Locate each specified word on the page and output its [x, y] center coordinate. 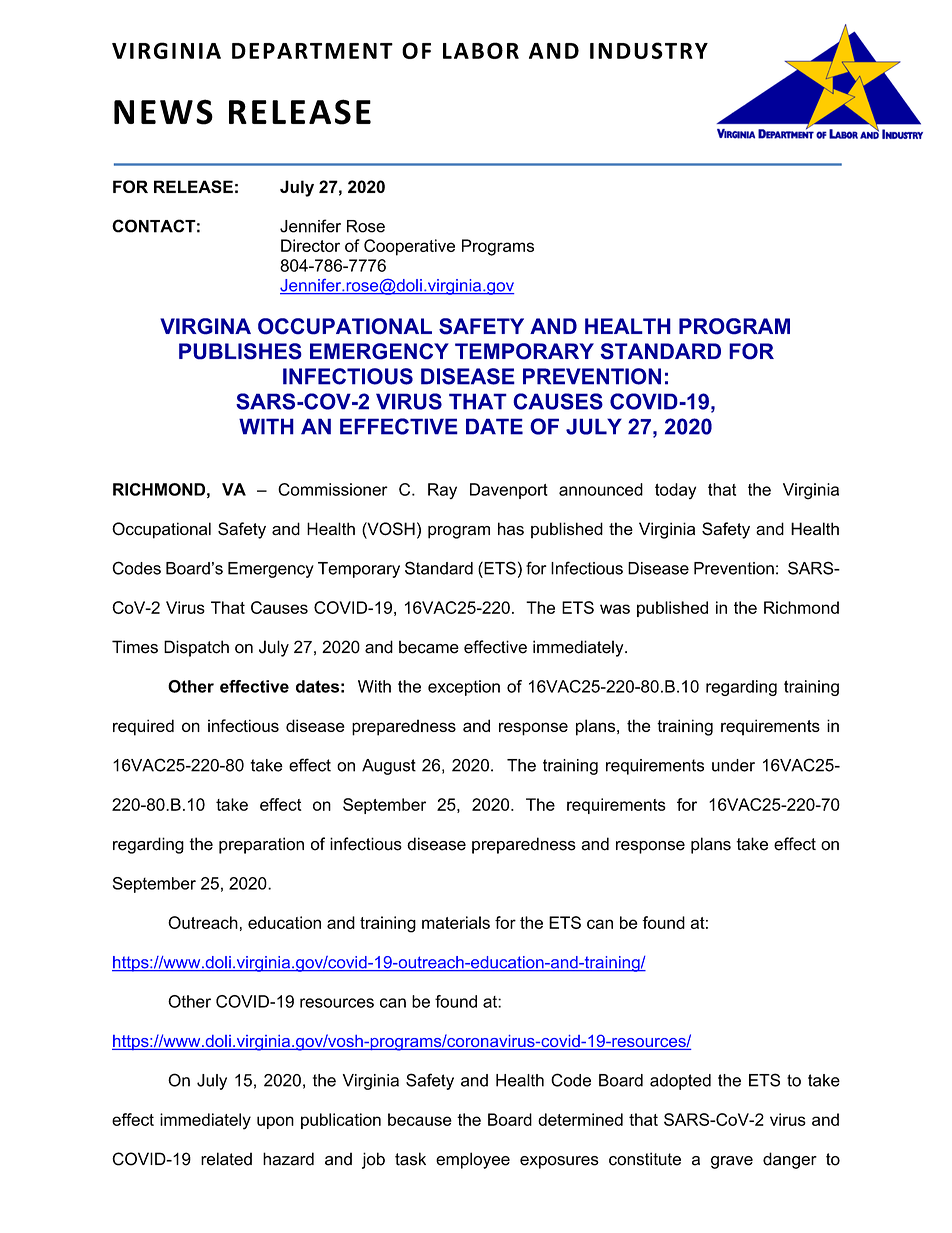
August [389, 767]
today [675, 491]
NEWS [163, 112]
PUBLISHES [240, 351]
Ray [442, 491]
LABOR [481, 50]
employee [473, 1160]
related [226, 1159]
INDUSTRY [649, 50]
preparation [261, 845]
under [733, 765]
